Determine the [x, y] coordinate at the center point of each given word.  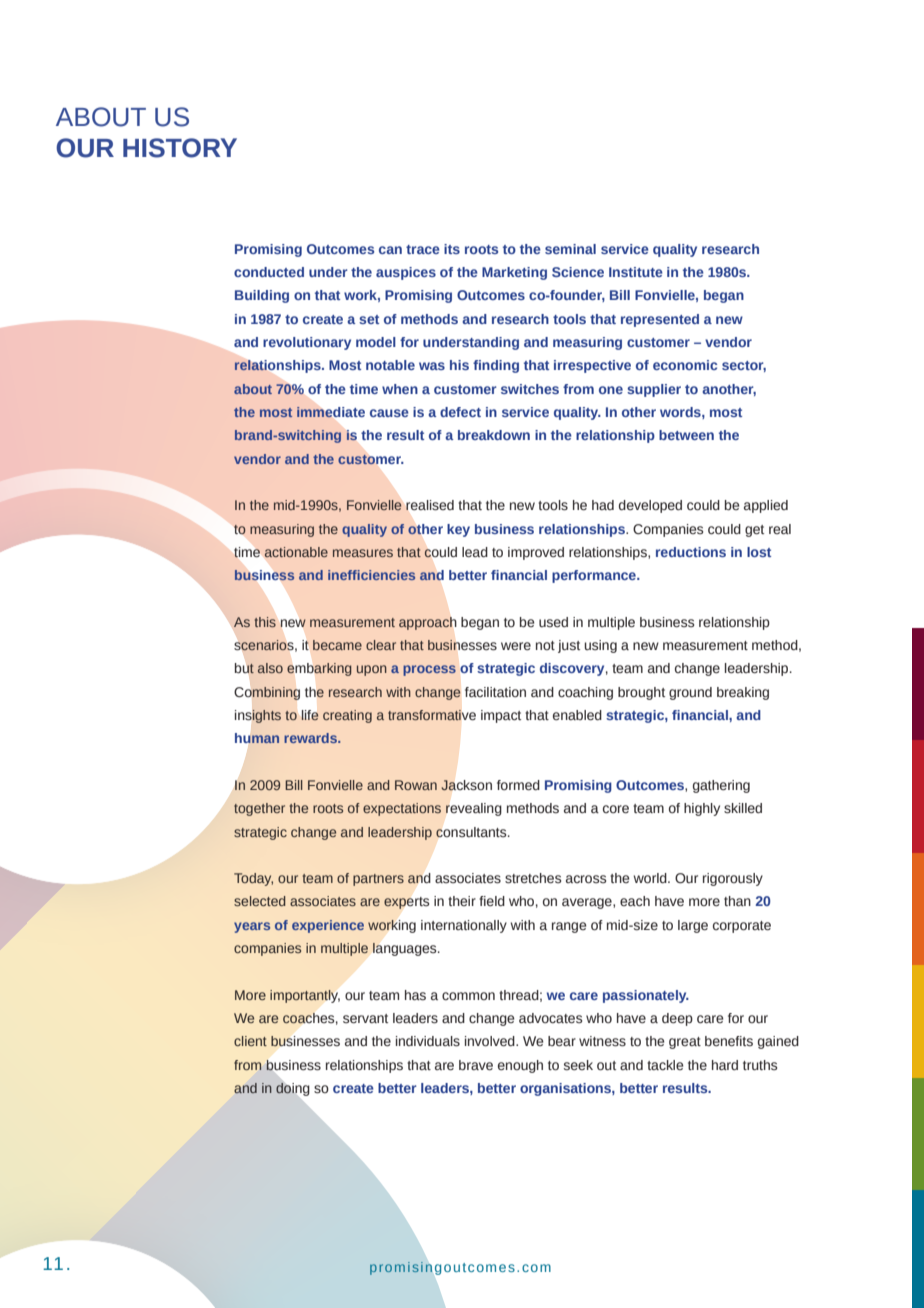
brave [476, 1065]
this [265, 622]
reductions [691, 552]
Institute [636, 272]
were [516, 646]
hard [725, 1065]
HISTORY [180, 148]
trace [423, 249]
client [250, 1041]
